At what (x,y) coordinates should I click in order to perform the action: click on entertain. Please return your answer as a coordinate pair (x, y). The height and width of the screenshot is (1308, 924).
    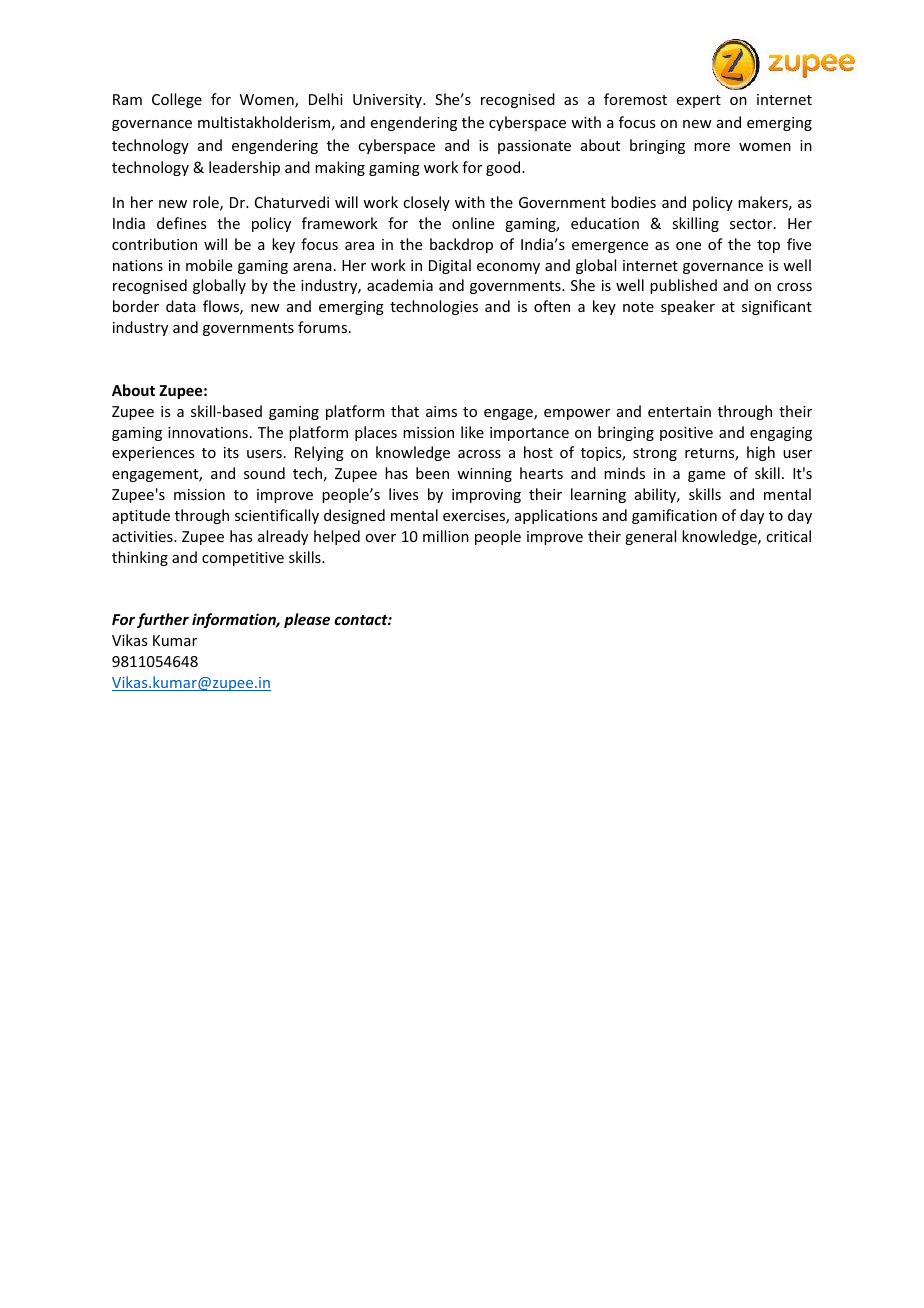
    Looking at the image, I should click on (679, 411).
